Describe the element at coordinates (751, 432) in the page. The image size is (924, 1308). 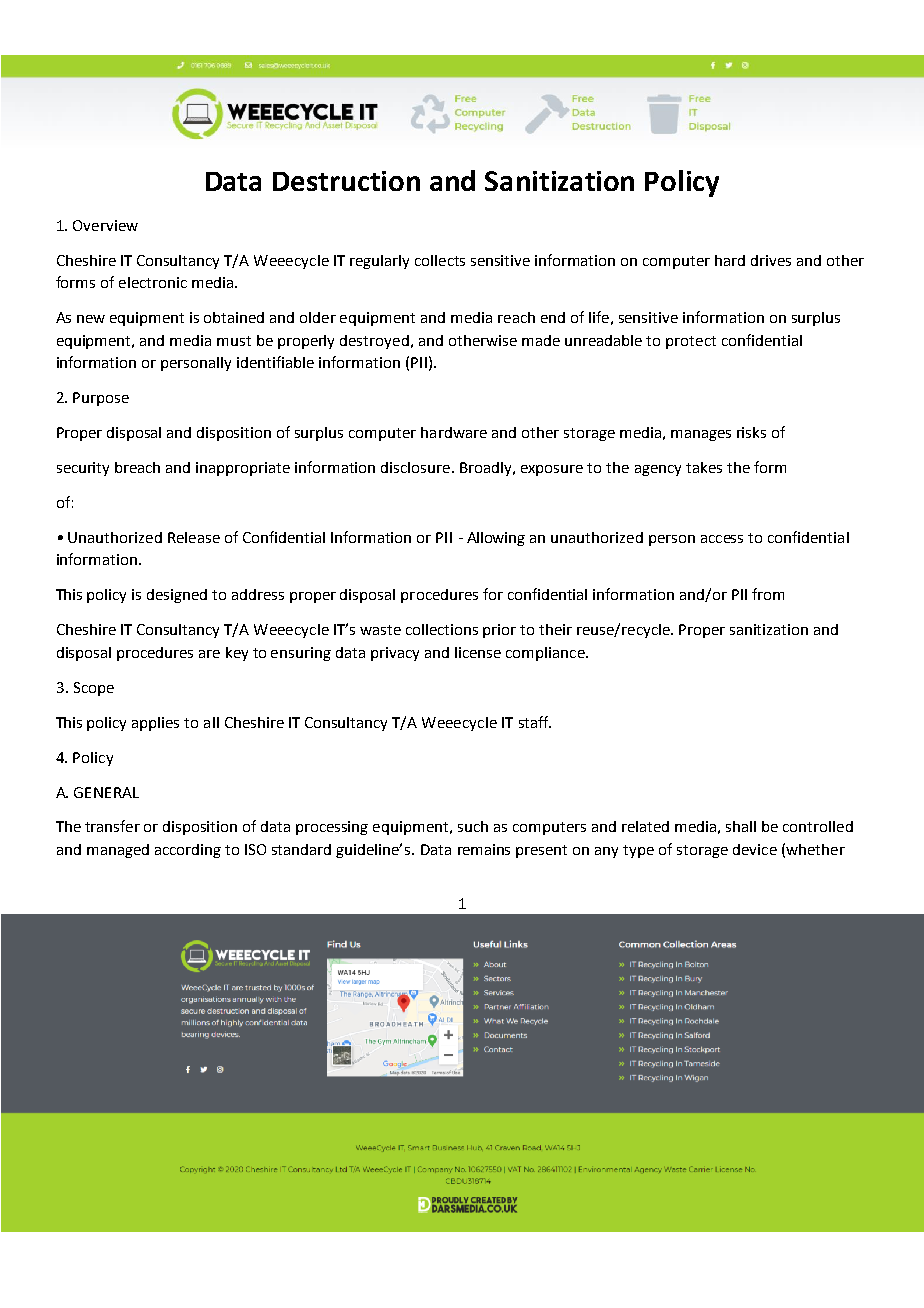
I see `risks` at that location.
